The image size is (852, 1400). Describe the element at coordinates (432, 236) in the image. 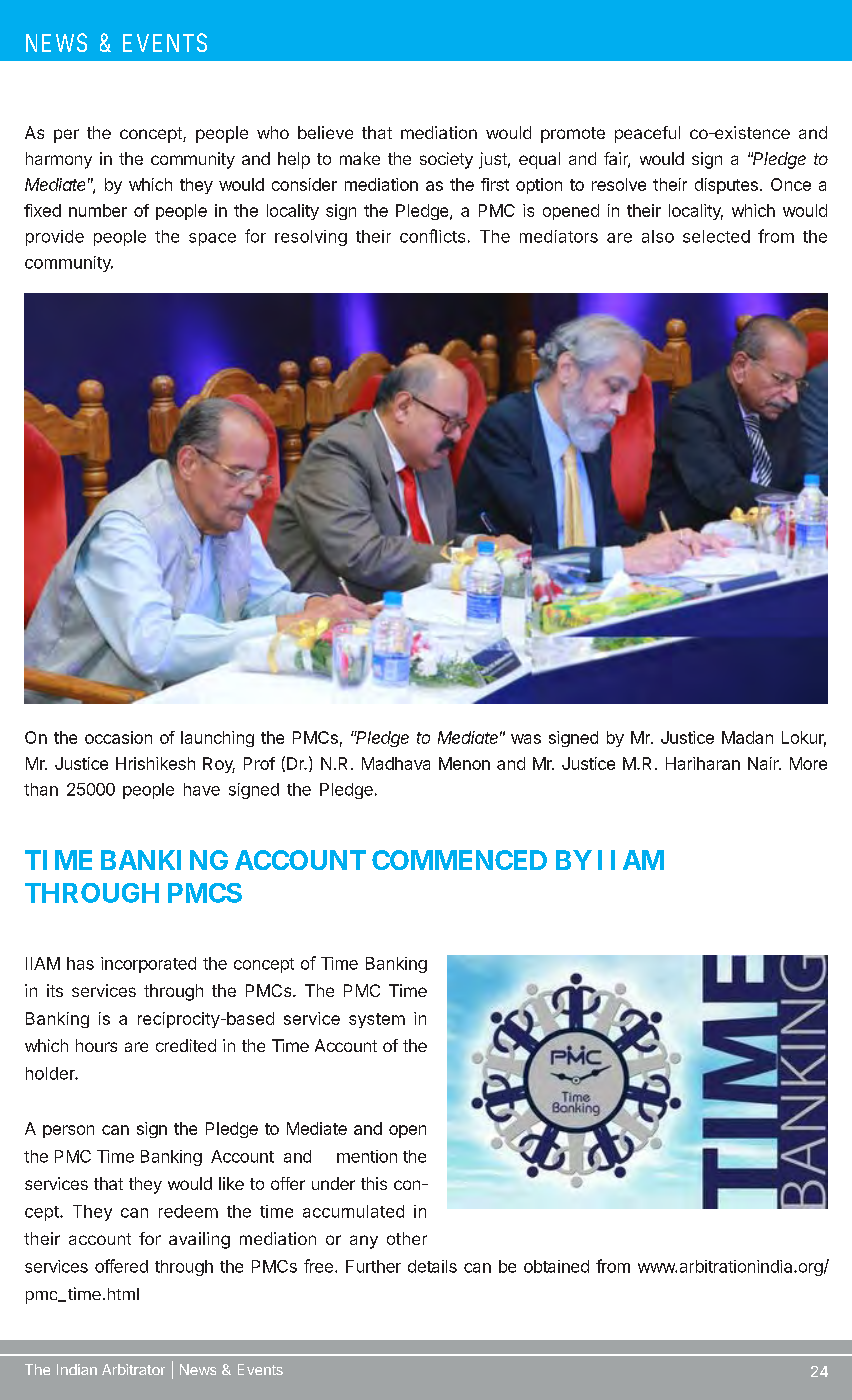

I see `conflicts` at that location.
